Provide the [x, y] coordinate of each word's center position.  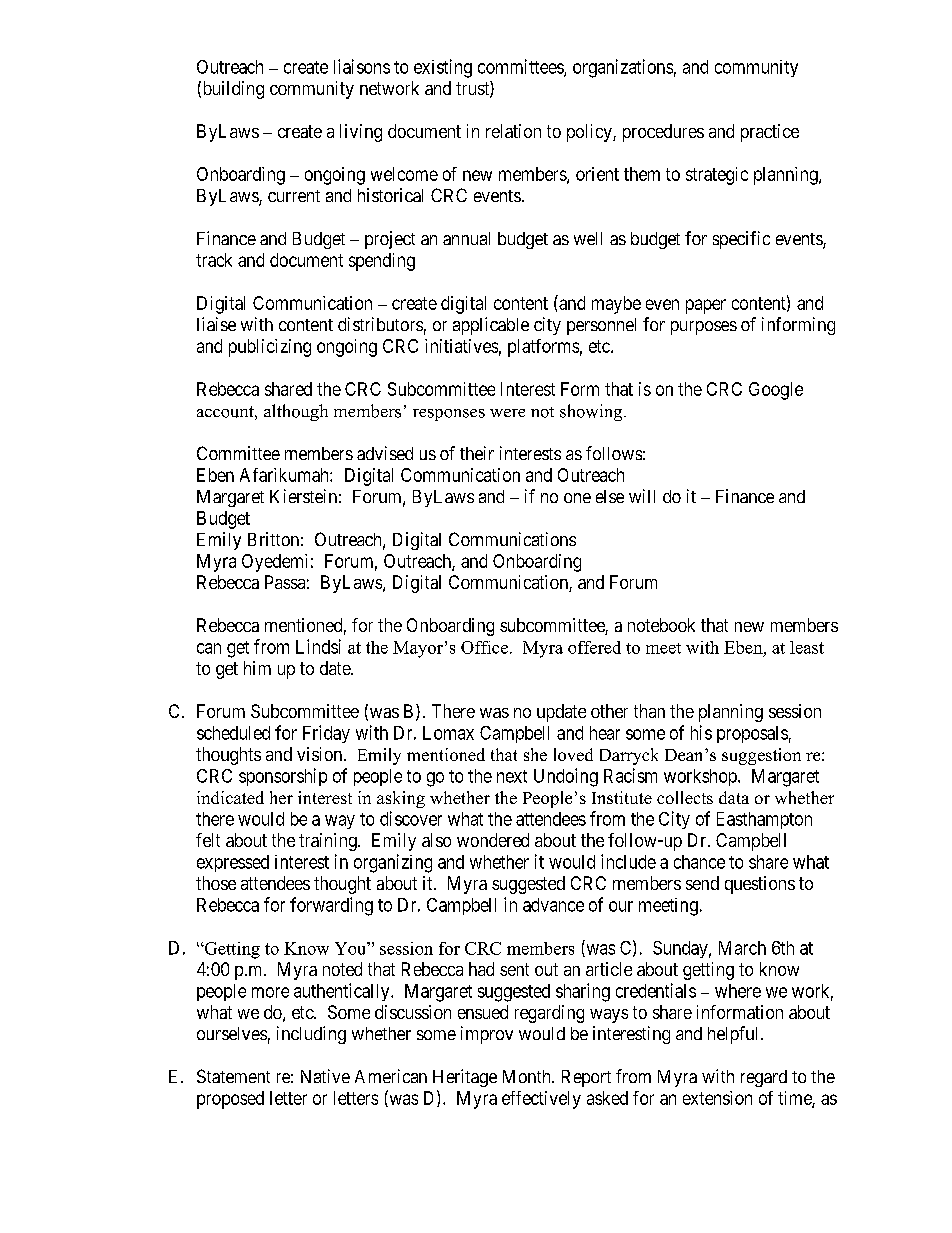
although [296, 412]
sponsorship [283, 777]
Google [776, 391]
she [535, 754]
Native [325, 1076]
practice [770, 133]
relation [513, 131]
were [507, 413]
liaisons [362, 66]
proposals [752, 734]
